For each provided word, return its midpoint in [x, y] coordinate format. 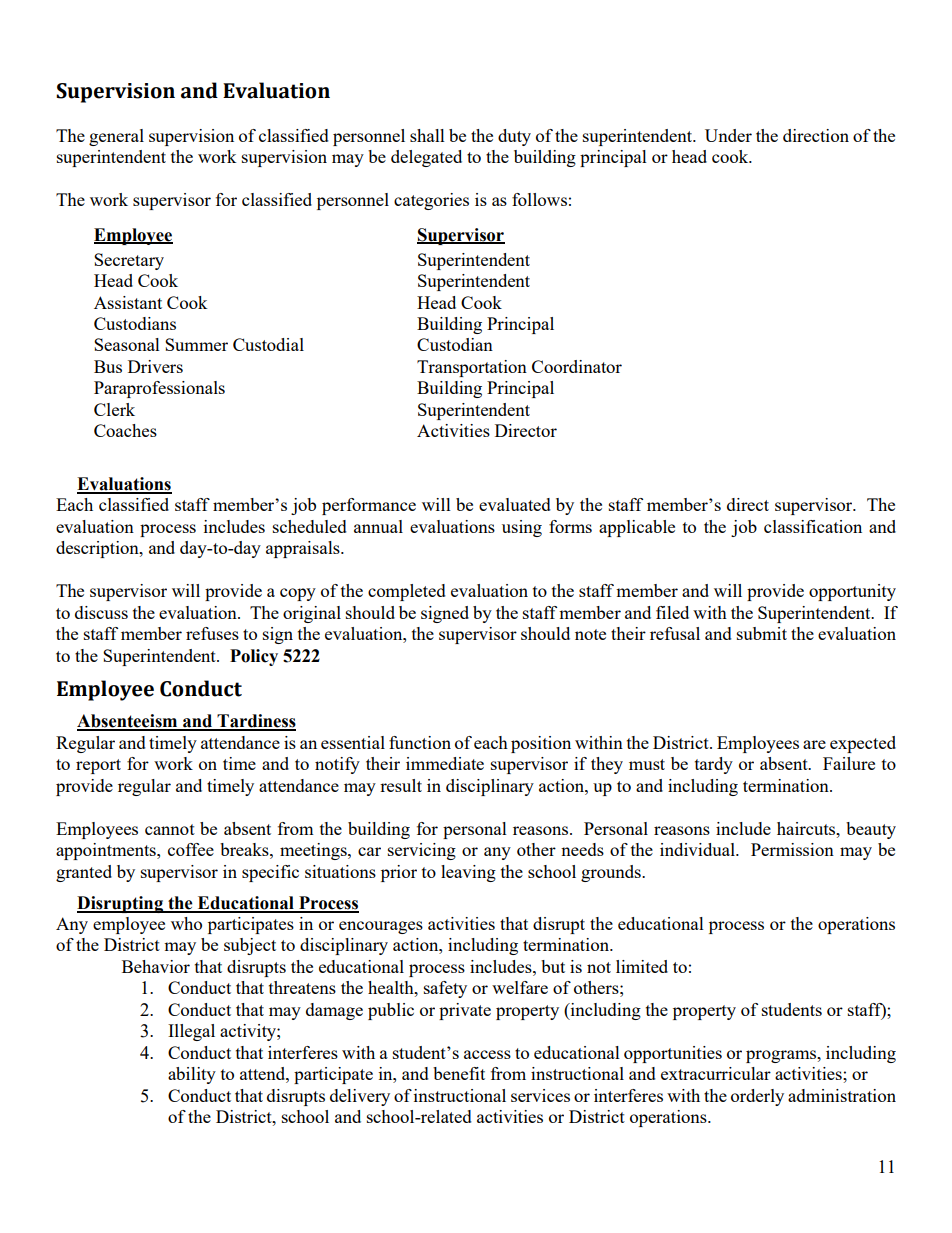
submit [762, 633]
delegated [426, 158]
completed [407, 592]
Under [728, 135]
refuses [212, 633]
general [116, 137]
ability [192, 1075]
